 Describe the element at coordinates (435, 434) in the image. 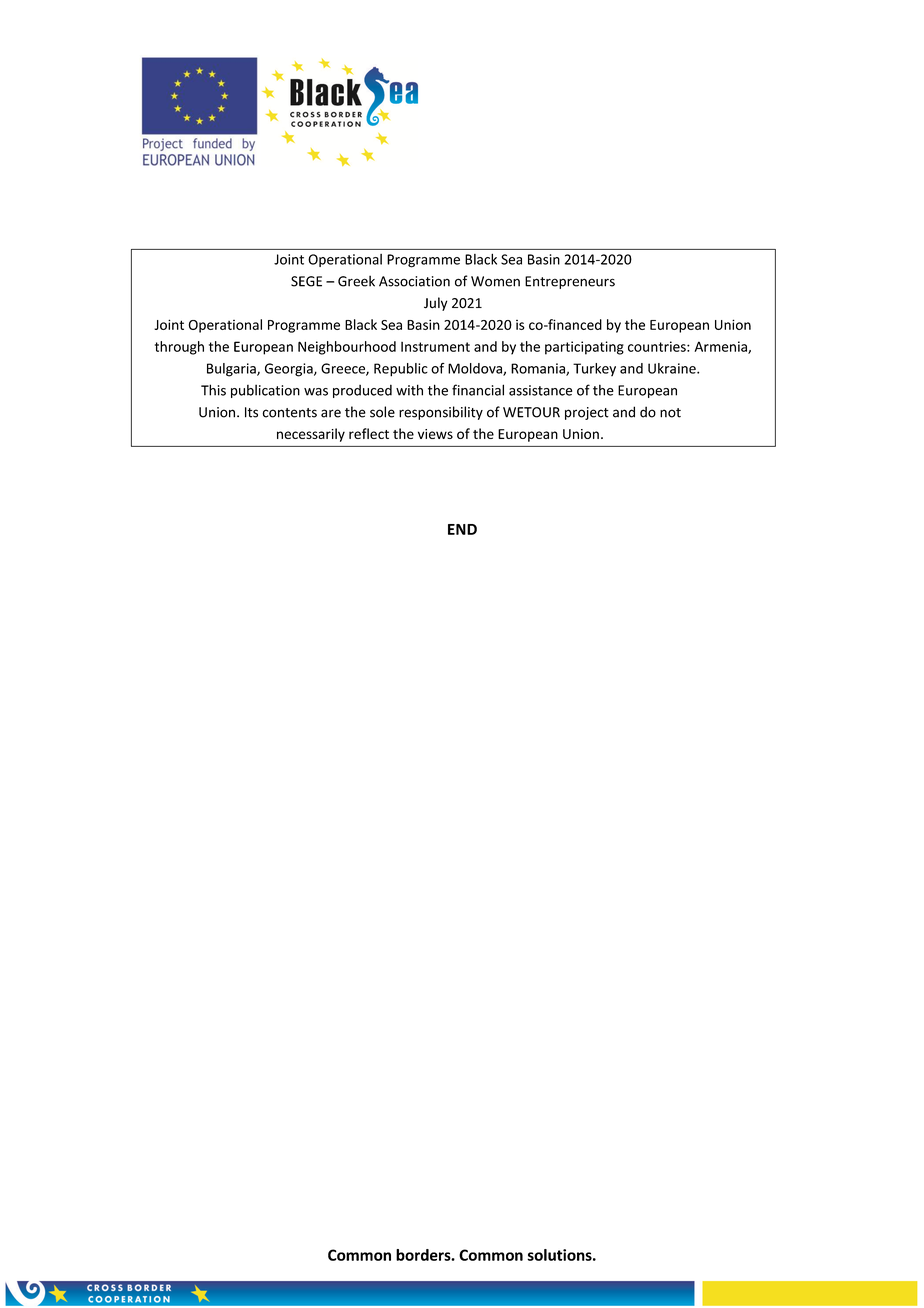

I see `views` at that location.
